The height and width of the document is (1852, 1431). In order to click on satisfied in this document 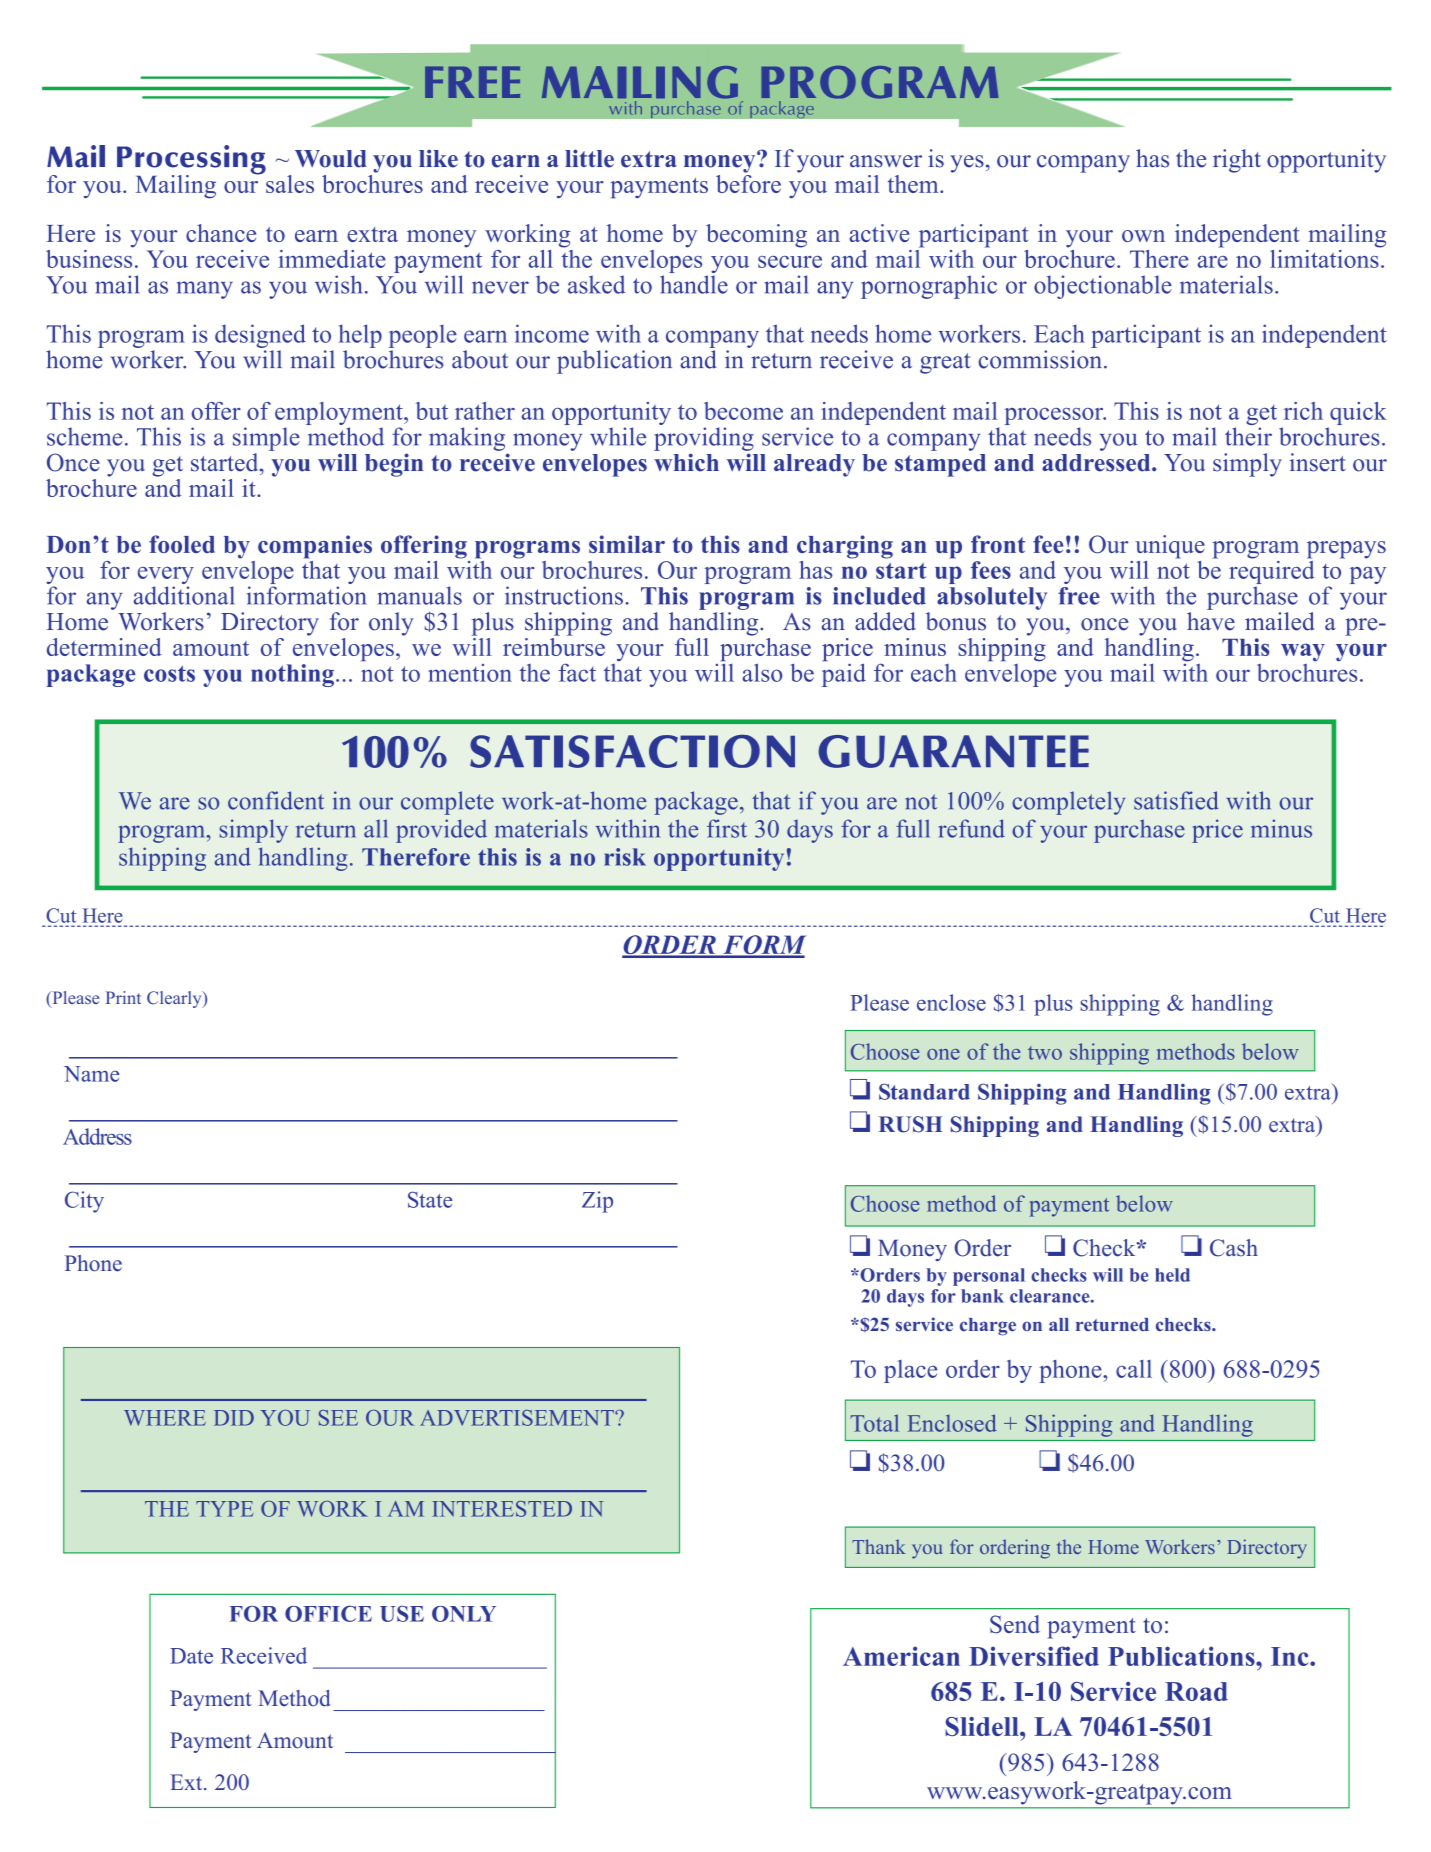, I will do `click(1176, 800)`.
